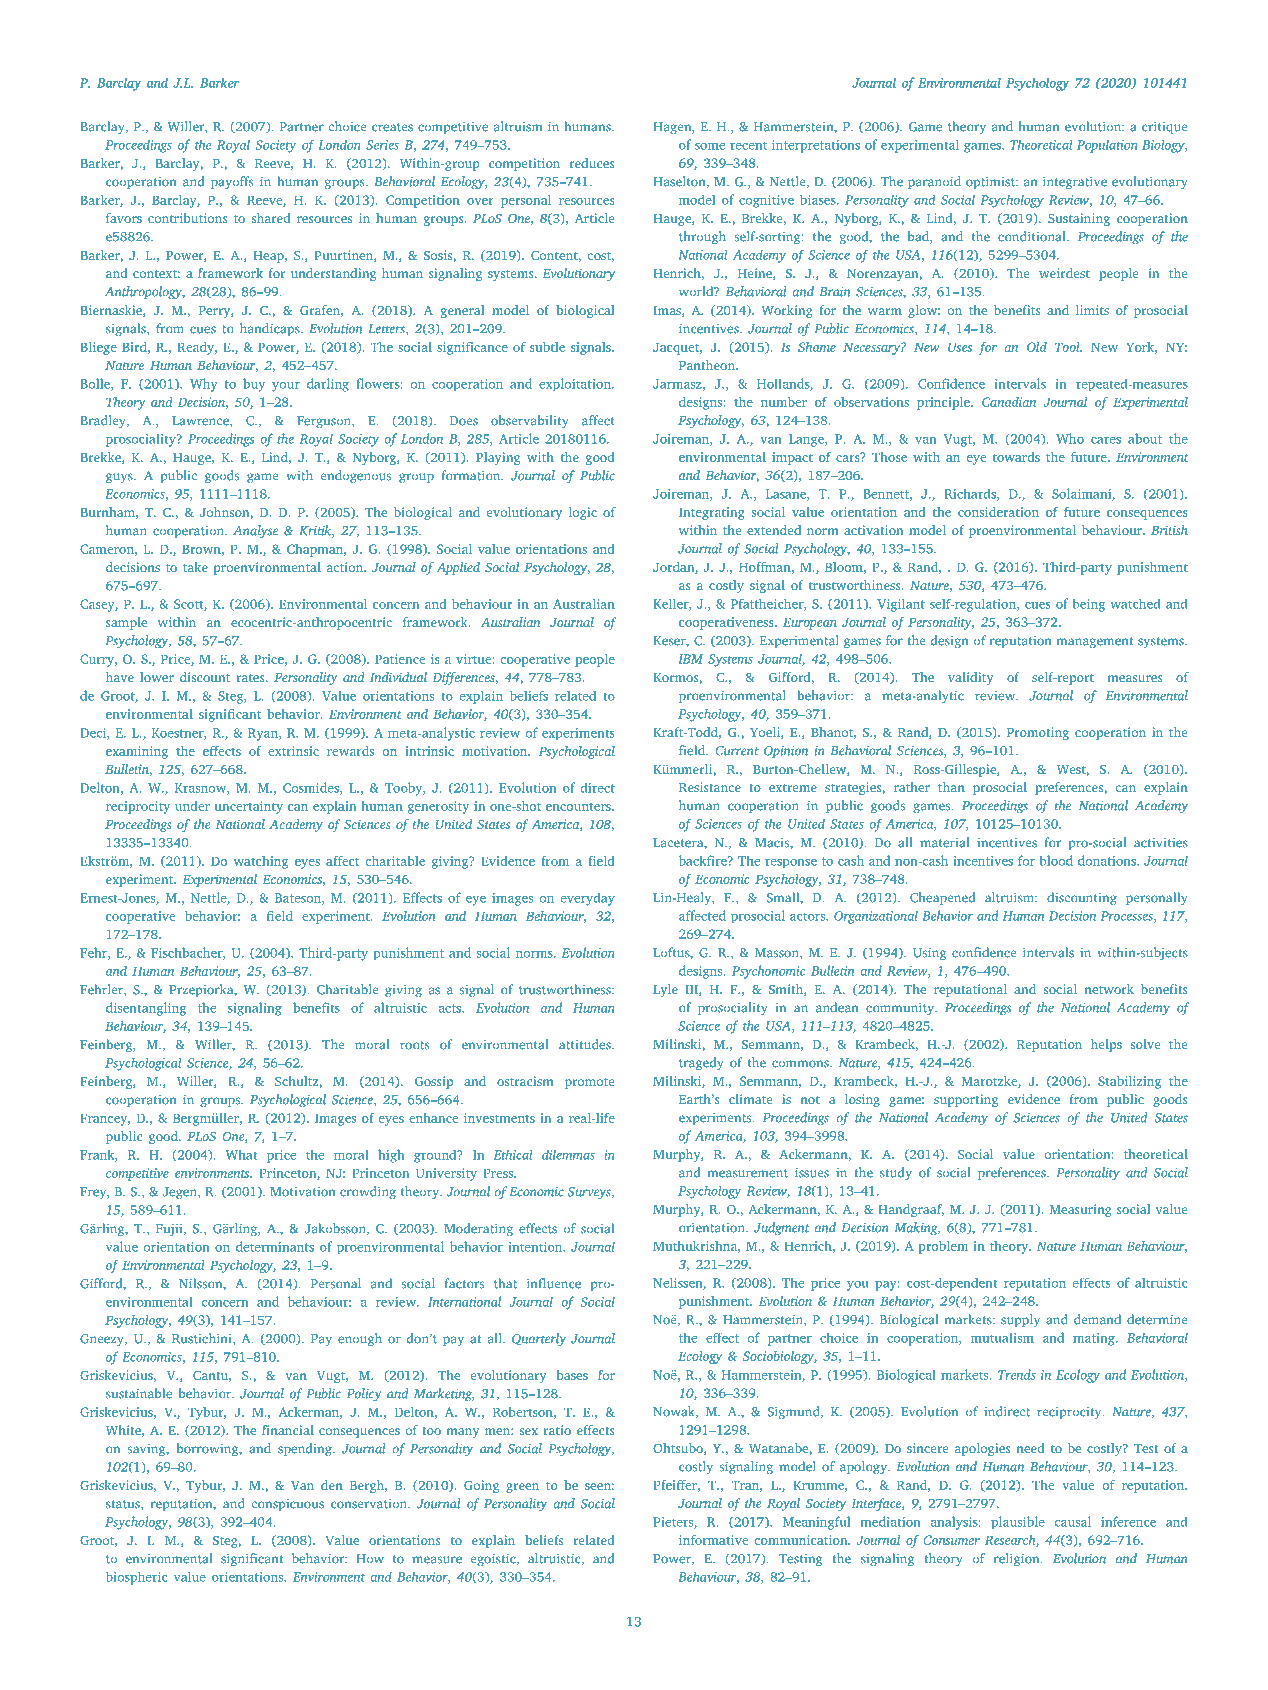 The image size is (1268, 1690). What do you see at coordinates (1056, 860) in the screenshot?
I see `blood` at bounding box center [1056, 860].
